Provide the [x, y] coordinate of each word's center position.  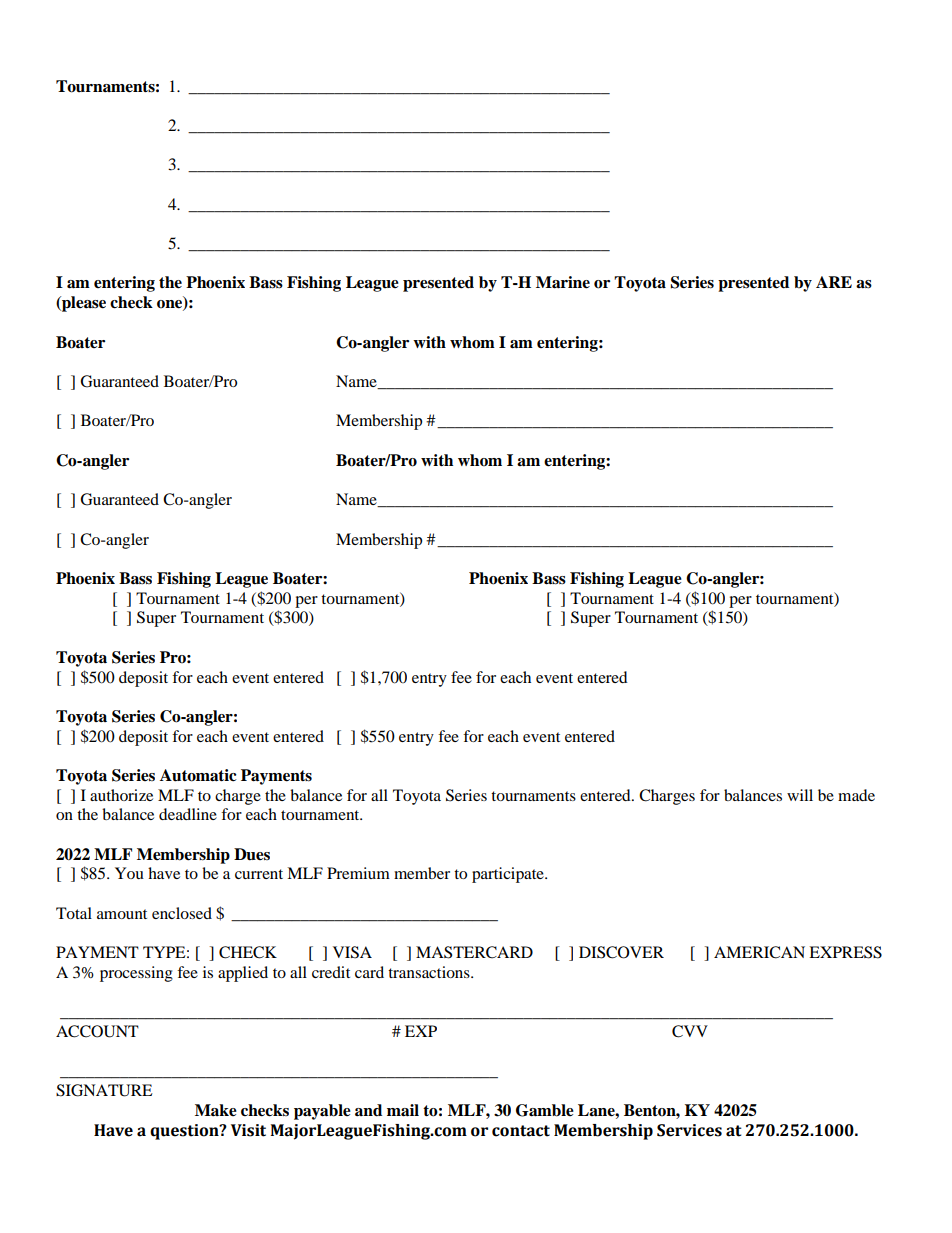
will [800, 795]
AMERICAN [759, 952]
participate [509, 875]
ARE [834, 282]
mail [403, 1110]
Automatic [198, 775]
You [129, 873]
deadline [188, 814]
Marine [563, 282]
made [856, 795]
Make [216, 1110]
